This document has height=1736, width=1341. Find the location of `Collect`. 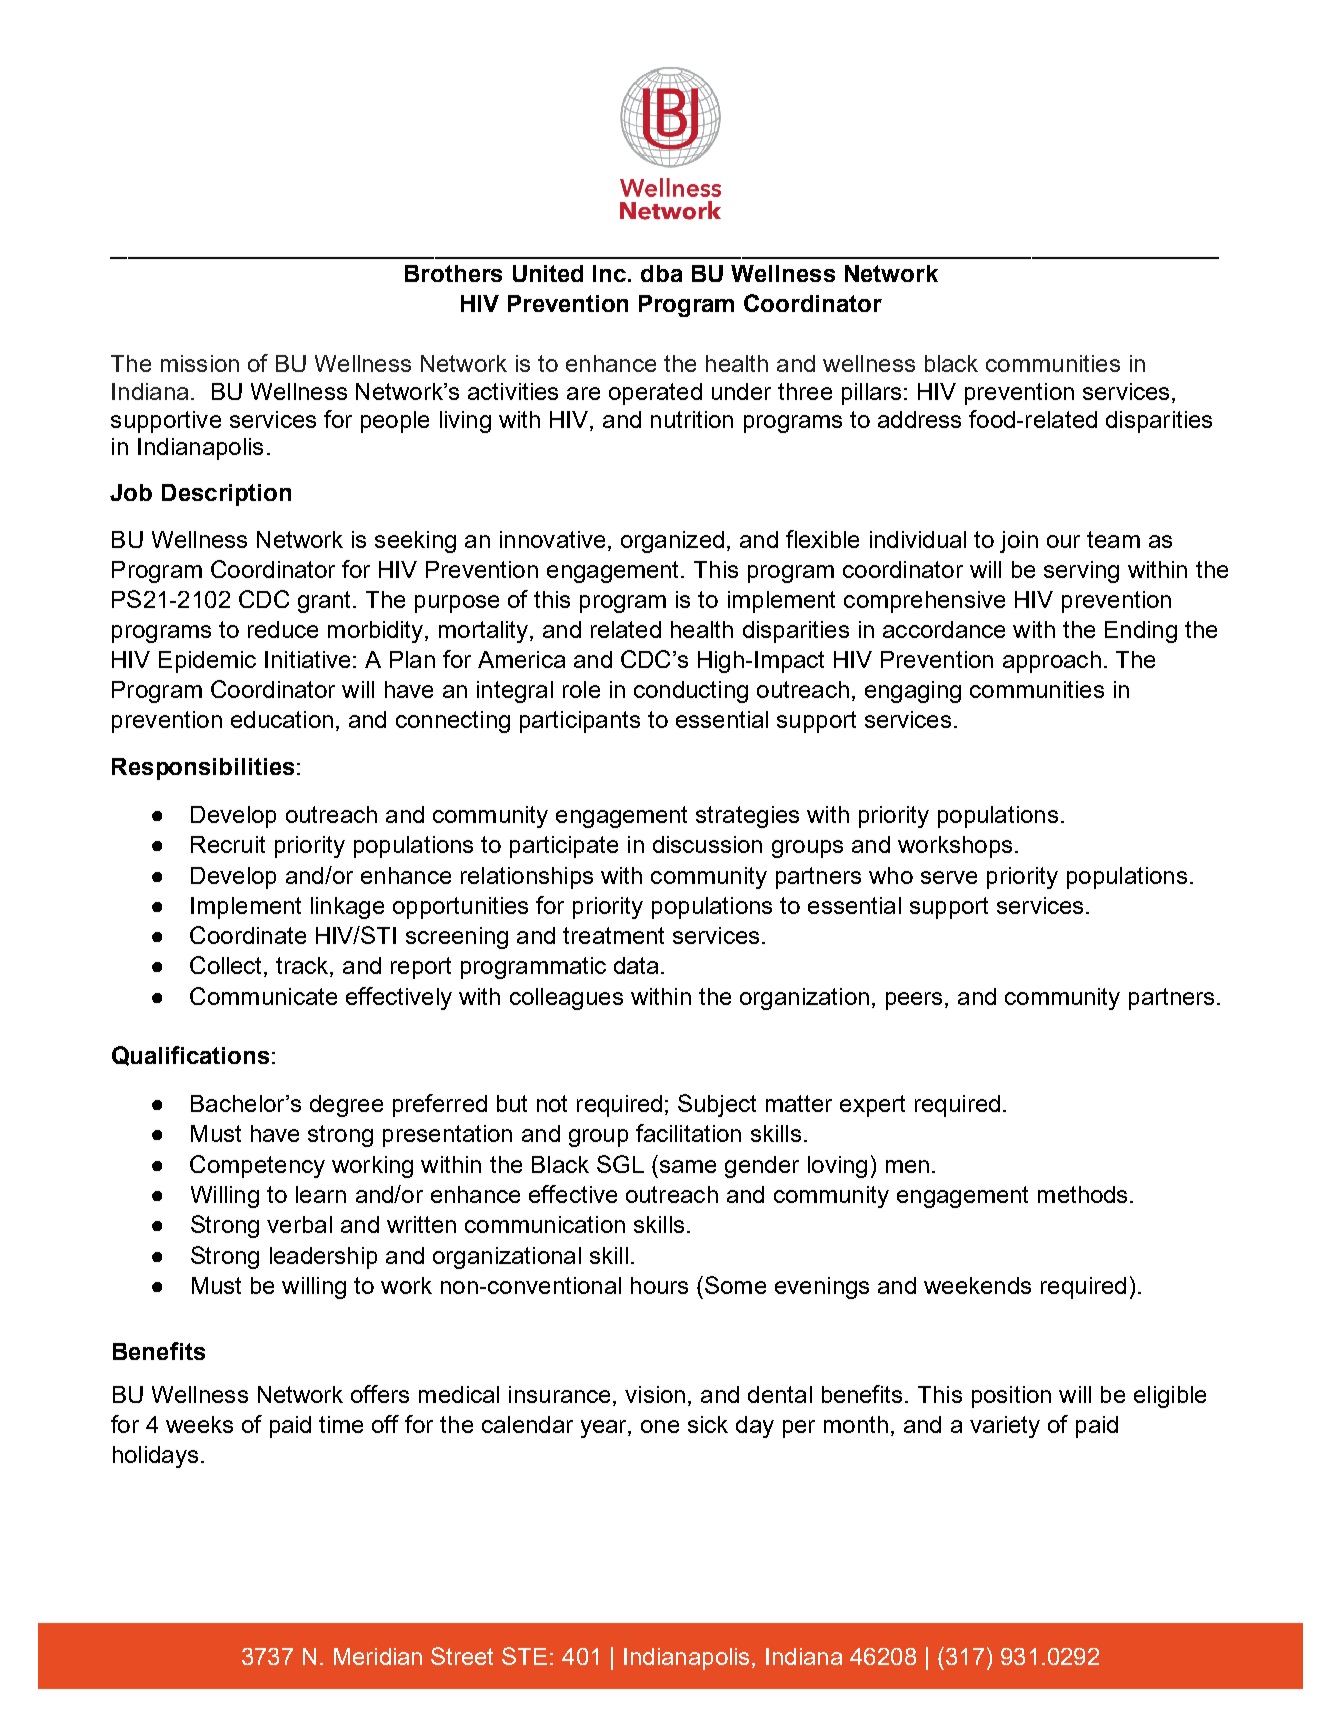

Collect is located at coordinates (227, 966).
